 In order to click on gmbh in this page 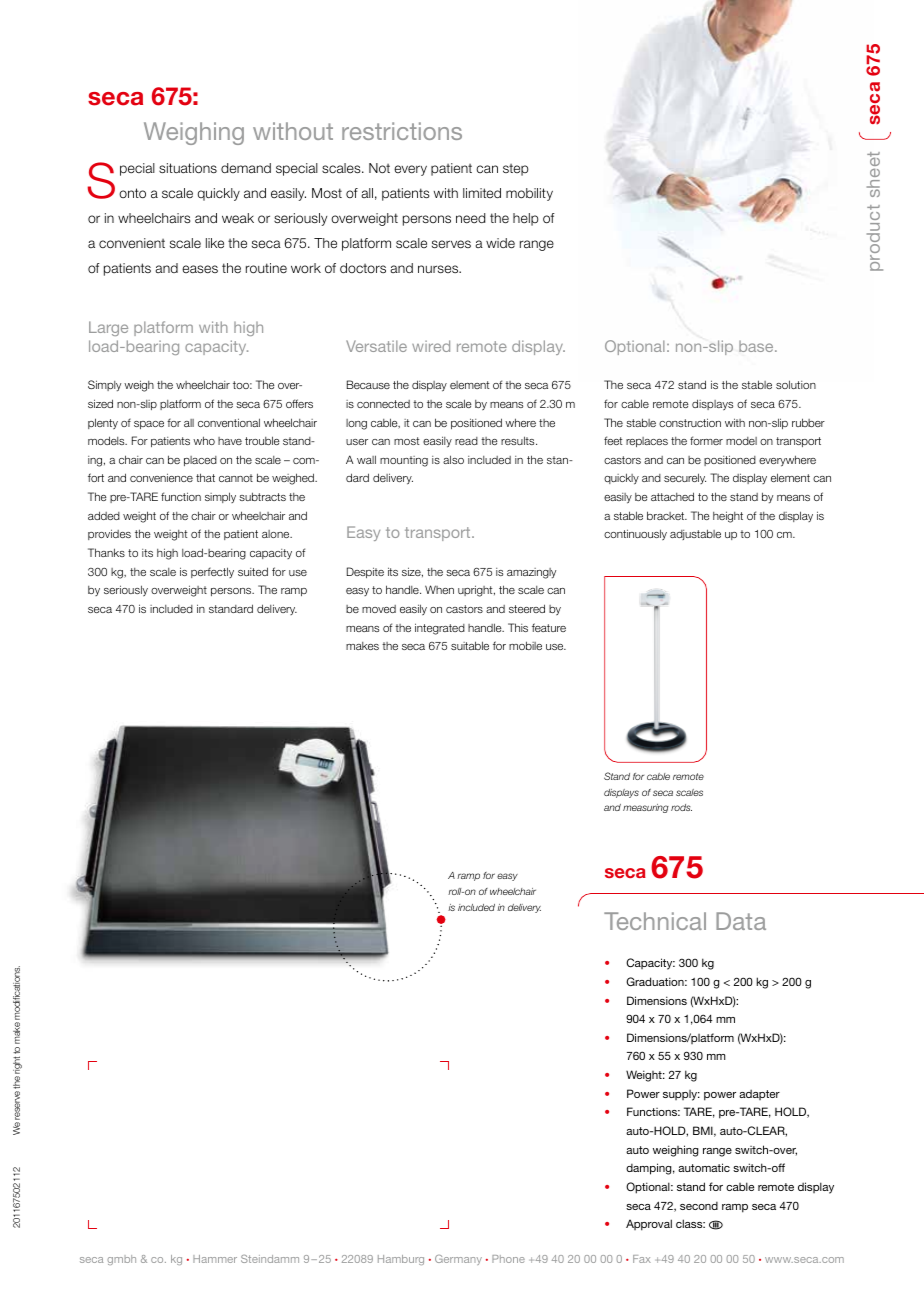, I will do `click(121, 1260)`.
